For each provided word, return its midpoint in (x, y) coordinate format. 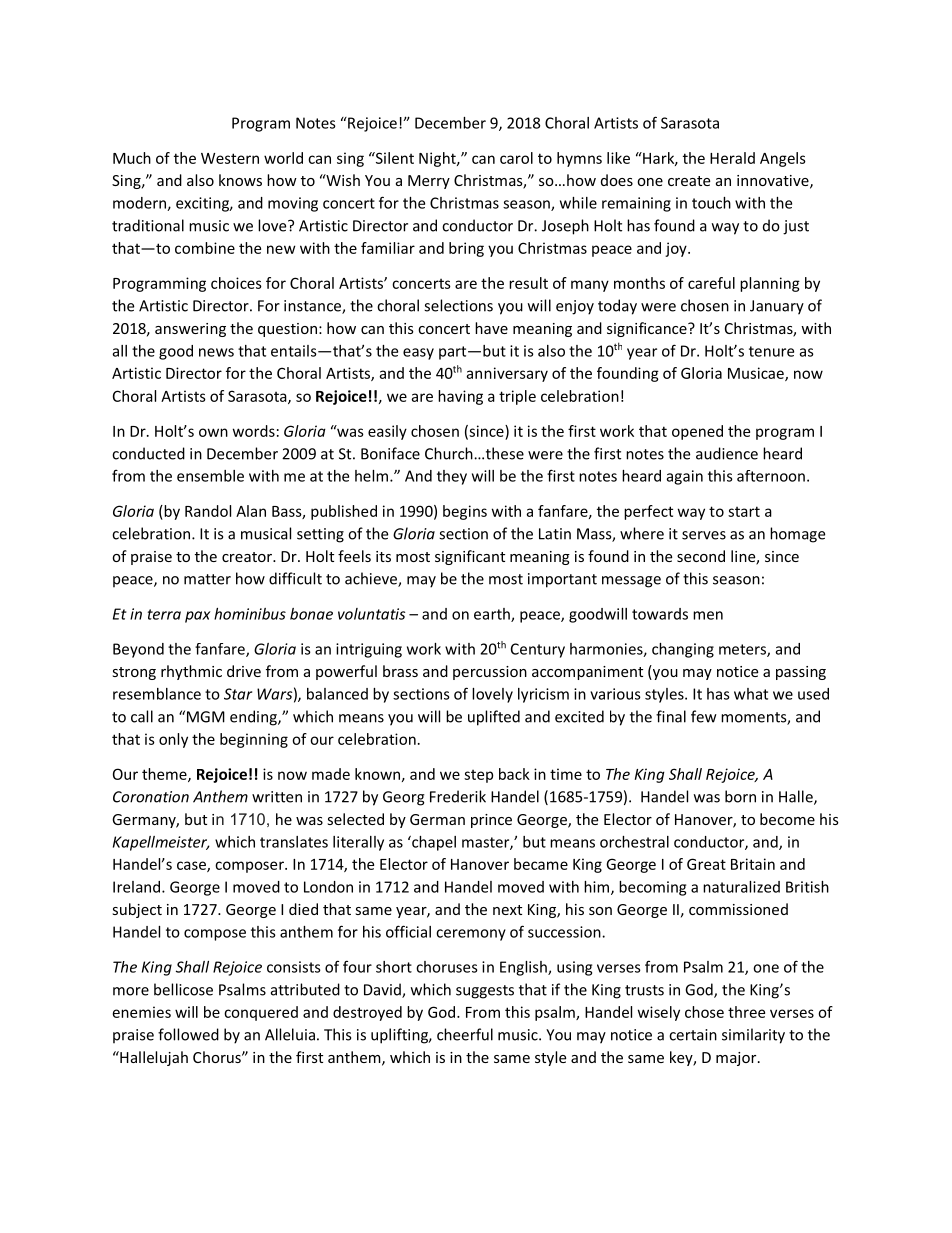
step (478, 776)
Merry (429, 182)
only (173, 740)
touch (711, 203)
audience (727, 453)
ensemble (210, 476)
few (704, 716)
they (452, 477)
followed (188, 1034)
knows (240, 180)
